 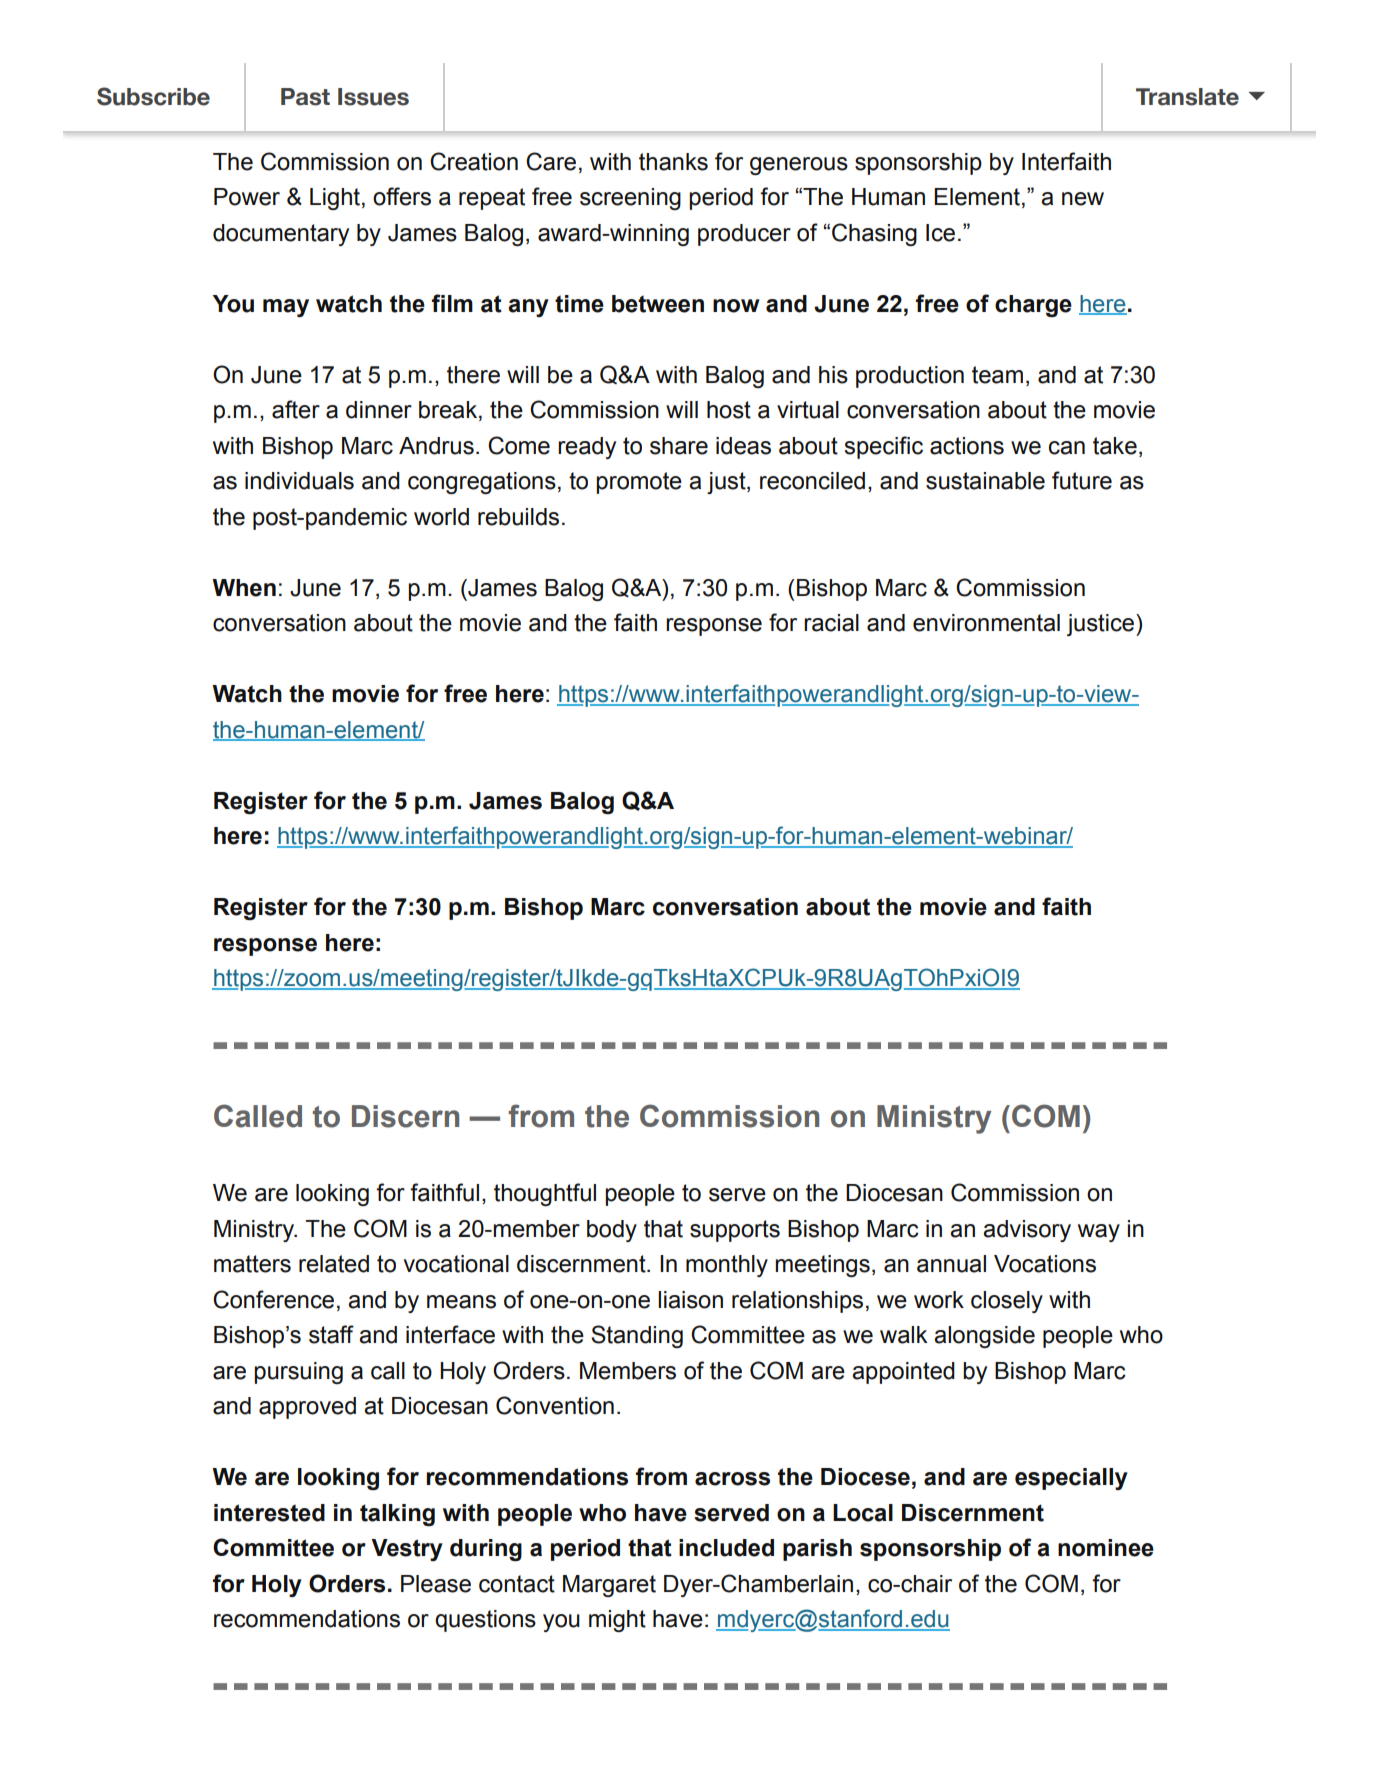 I want to click on racial, so click(x=831, y=623).
